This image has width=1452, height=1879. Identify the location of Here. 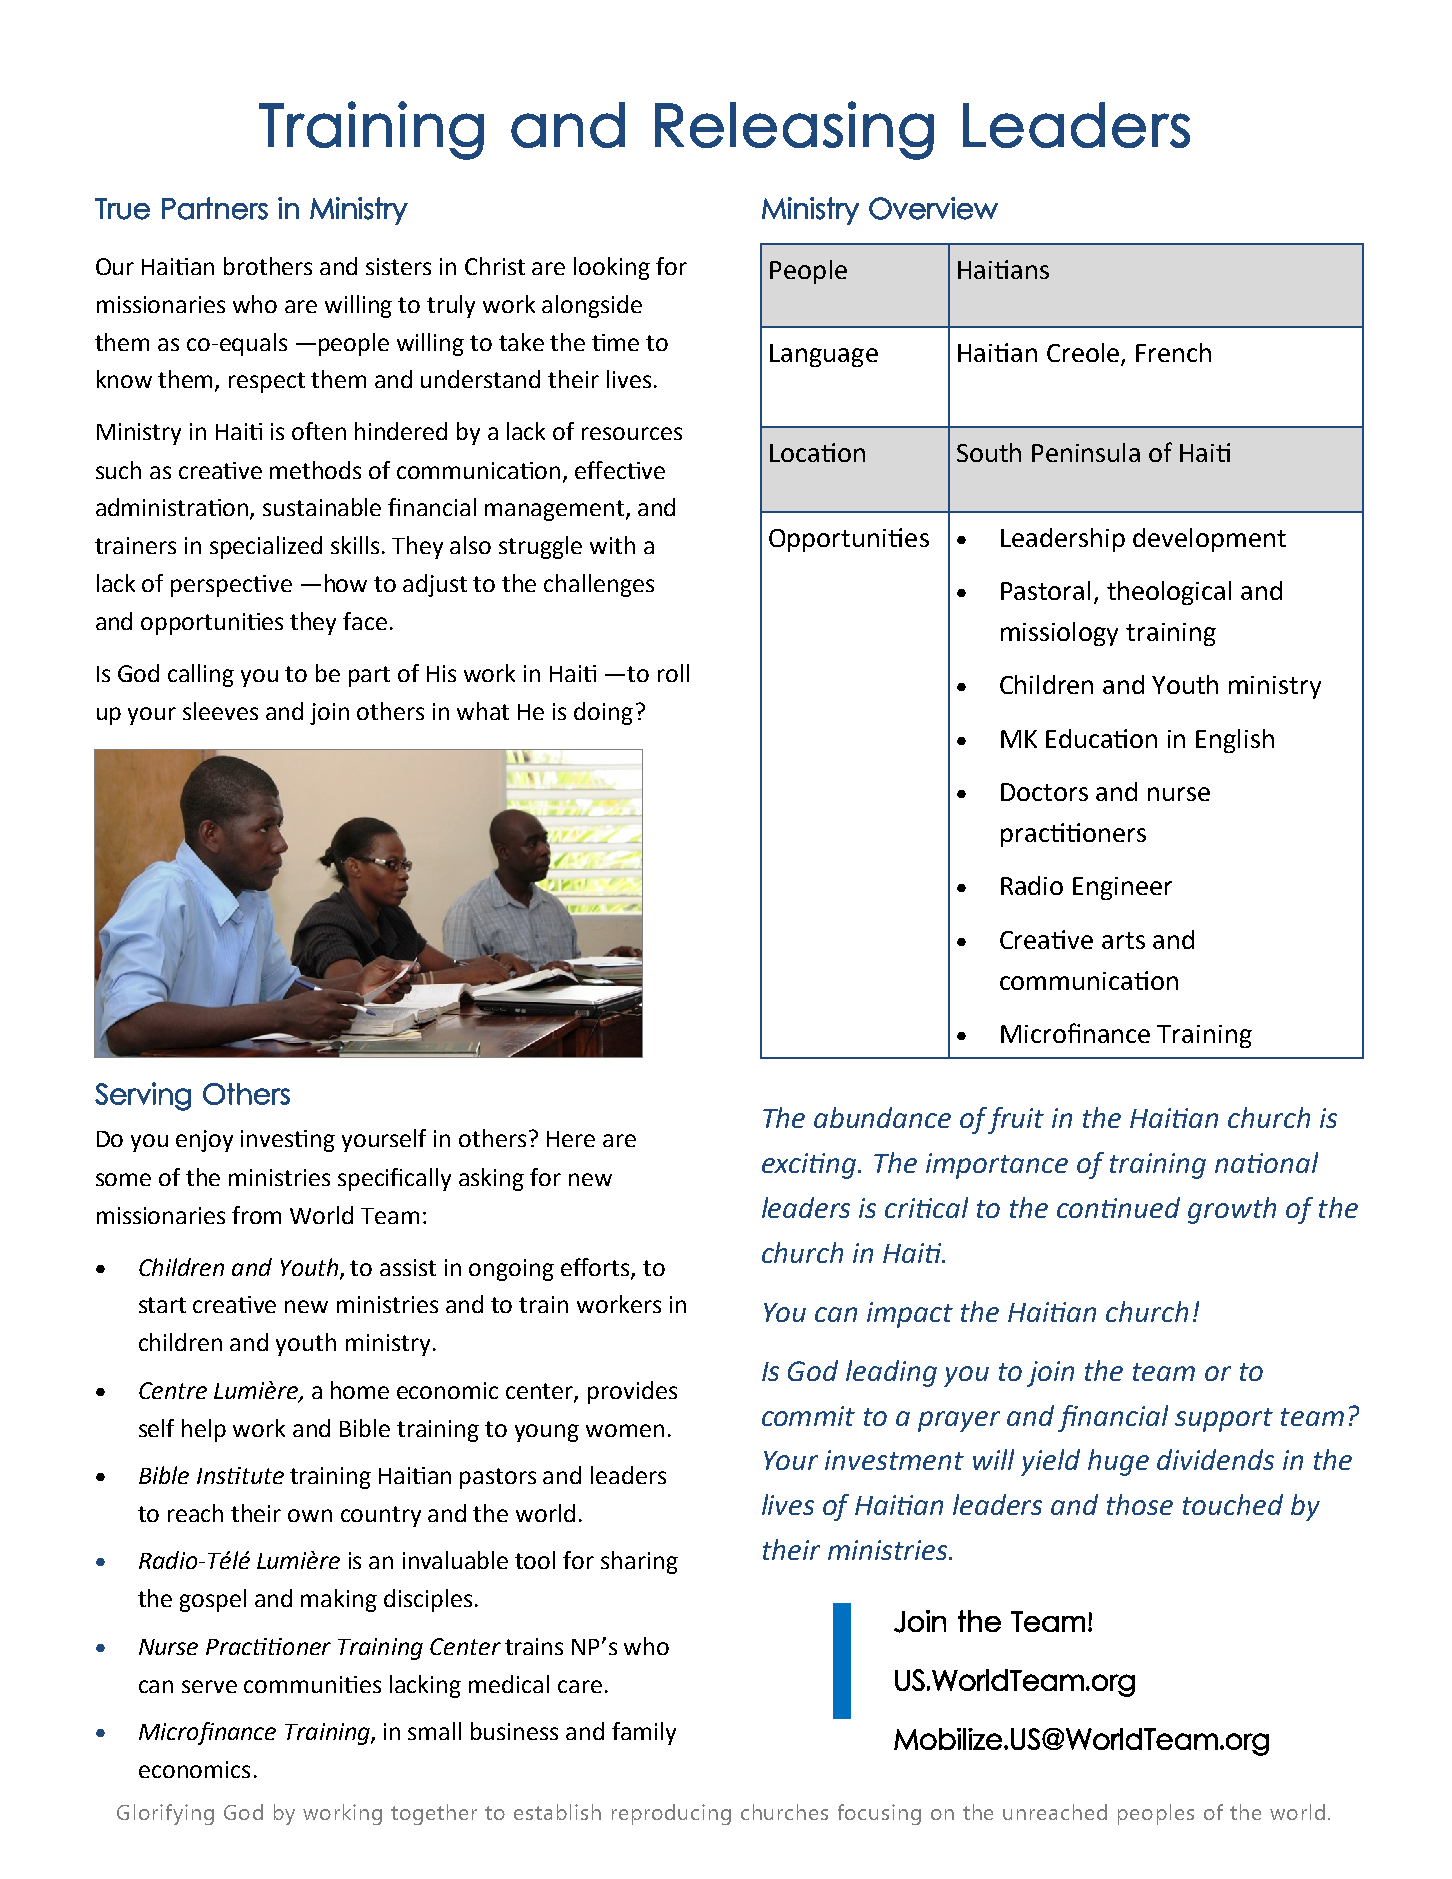
(571, 1139).
